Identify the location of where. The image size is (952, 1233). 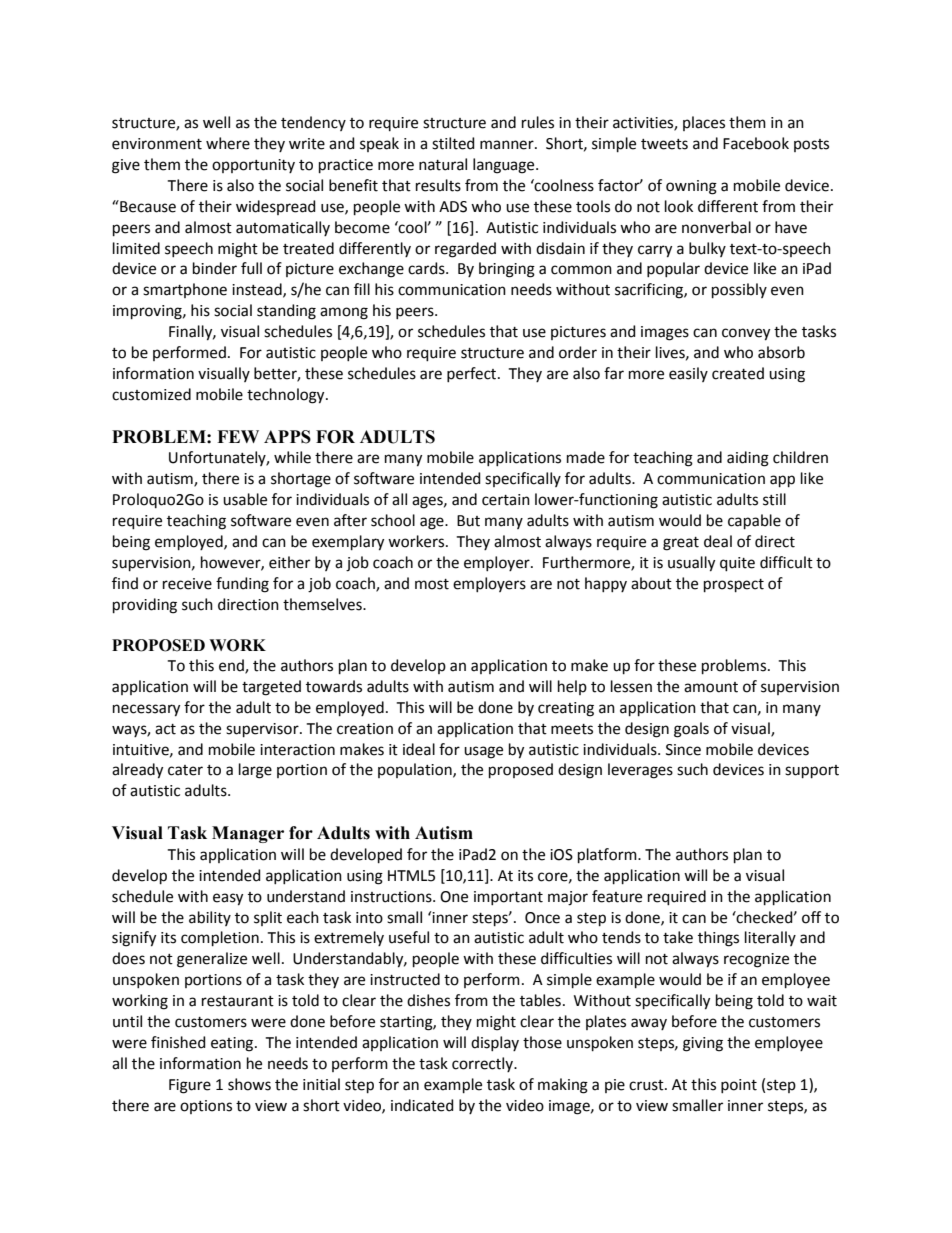
(228, 143).
